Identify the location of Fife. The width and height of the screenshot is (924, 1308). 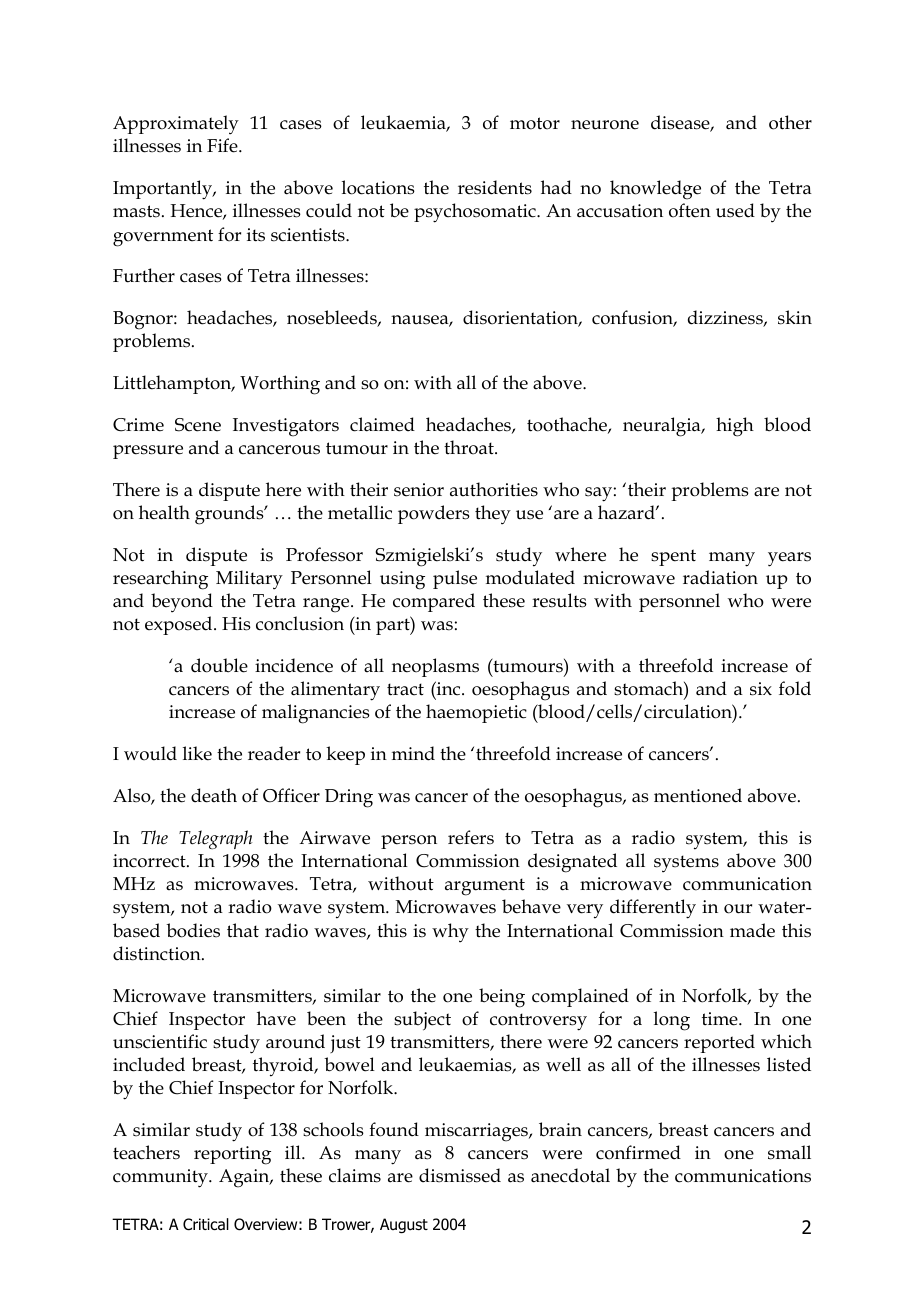
(223, 145).
